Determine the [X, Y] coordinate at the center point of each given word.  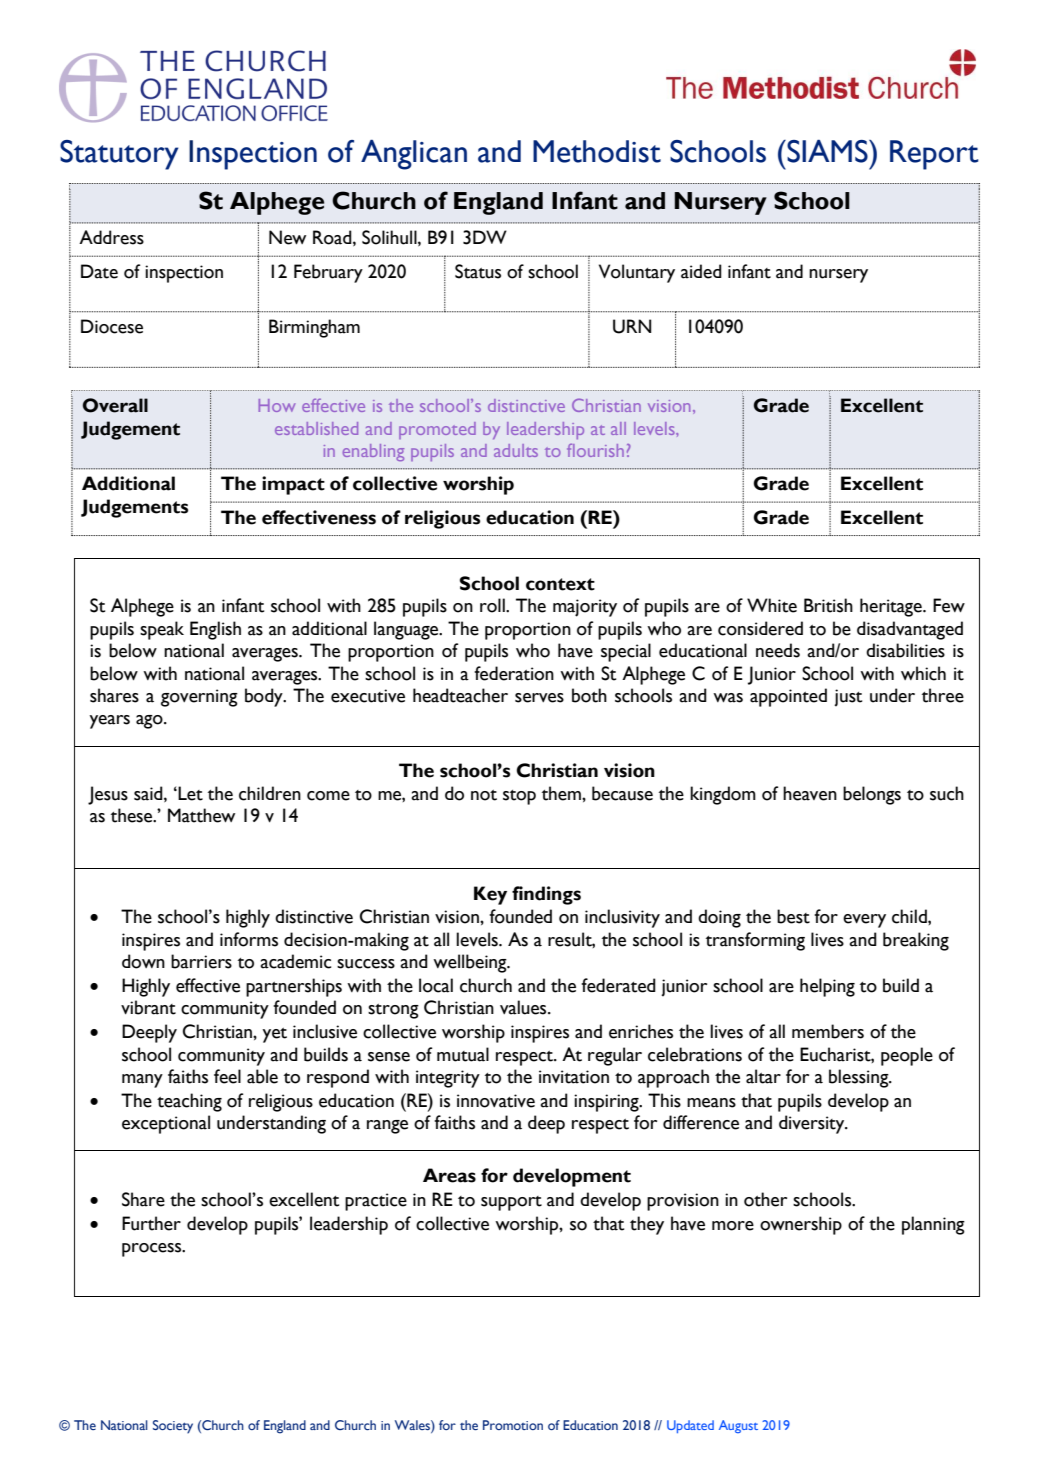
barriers [201, 961]
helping [827, 987]
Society [173, 1427]
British [828, 605]
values [524, 1007]
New [287, 237]
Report [934, 155]
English [215, 630]
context [560, 584]
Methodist [597, 151]
